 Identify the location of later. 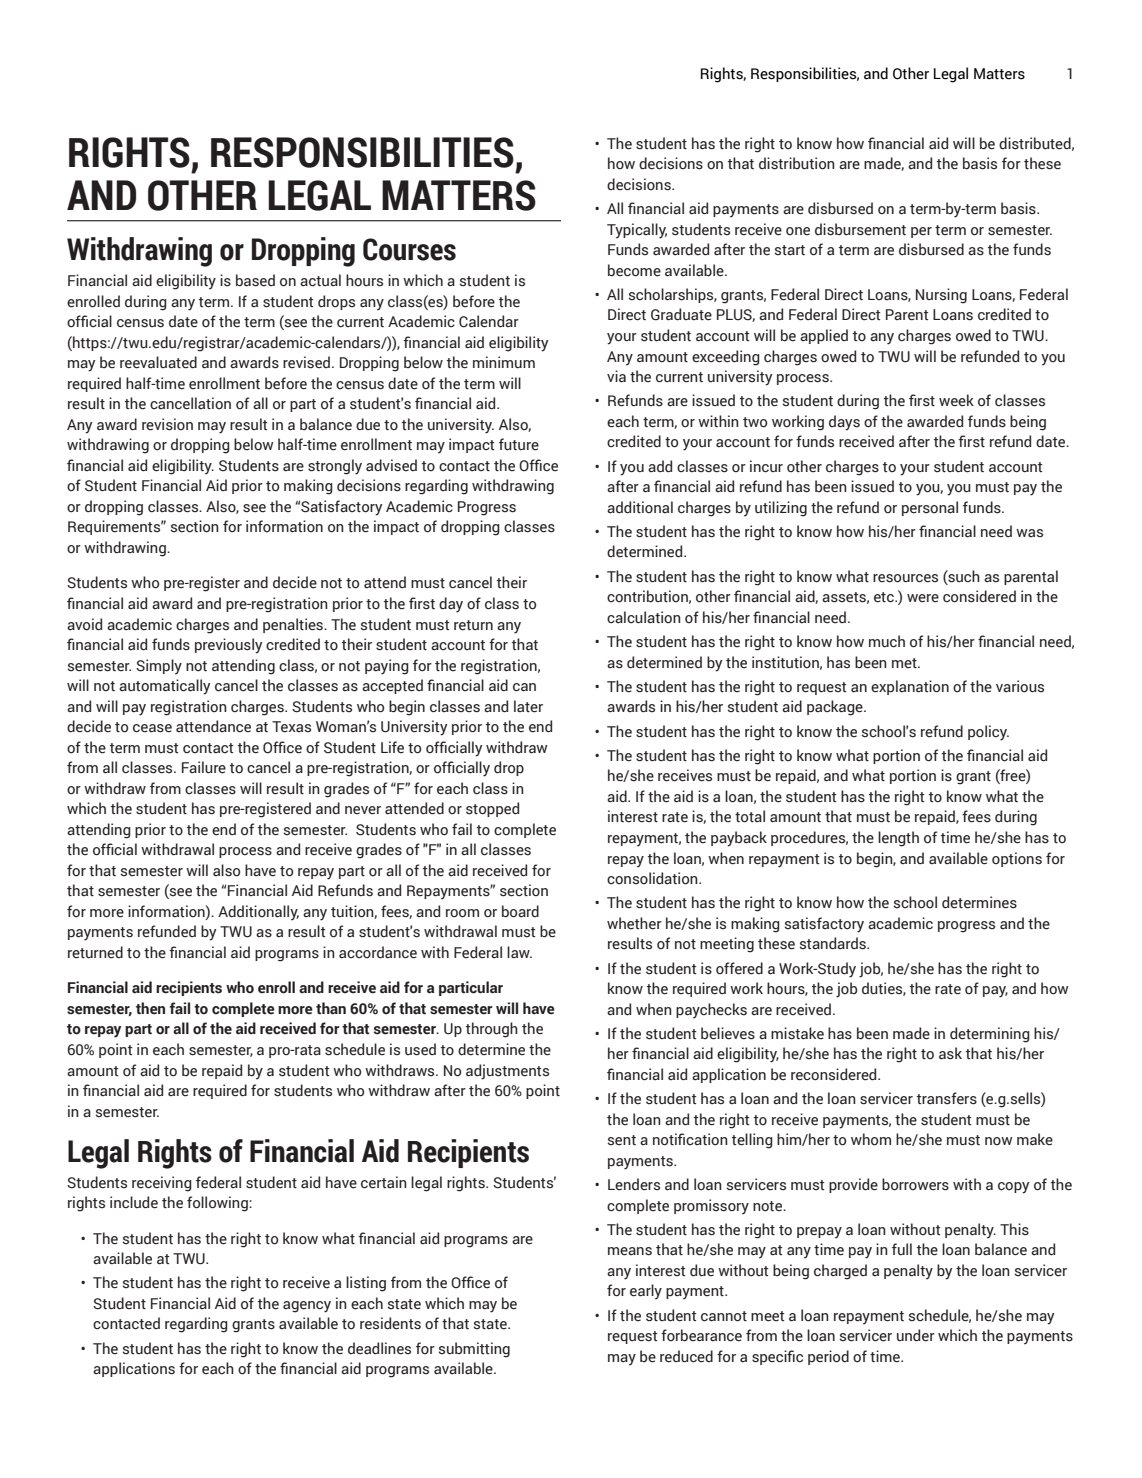
(528, 706).
